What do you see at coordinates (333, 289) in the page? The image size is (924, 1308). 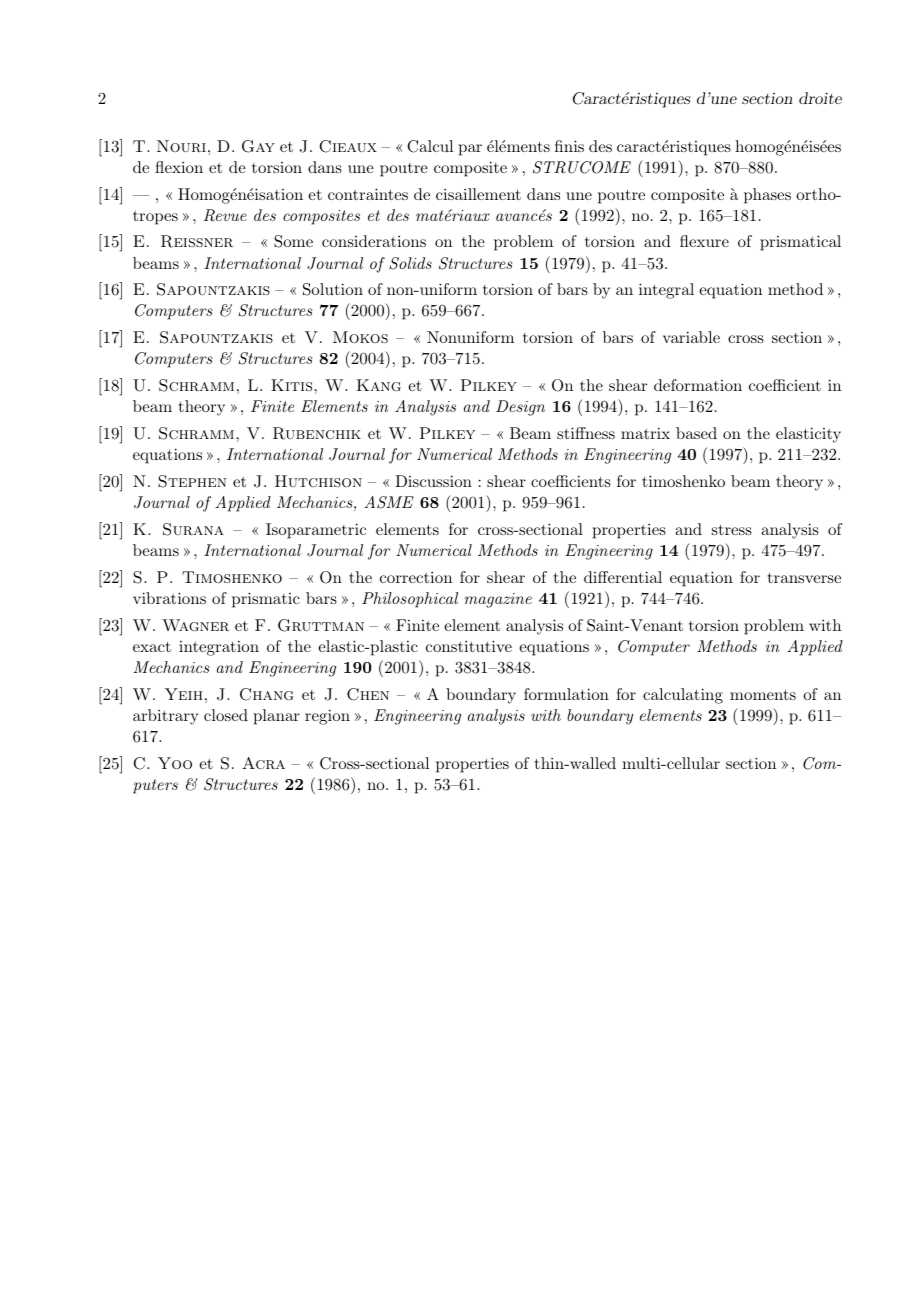 I see `Solution` at bounding box center [333, 289].
